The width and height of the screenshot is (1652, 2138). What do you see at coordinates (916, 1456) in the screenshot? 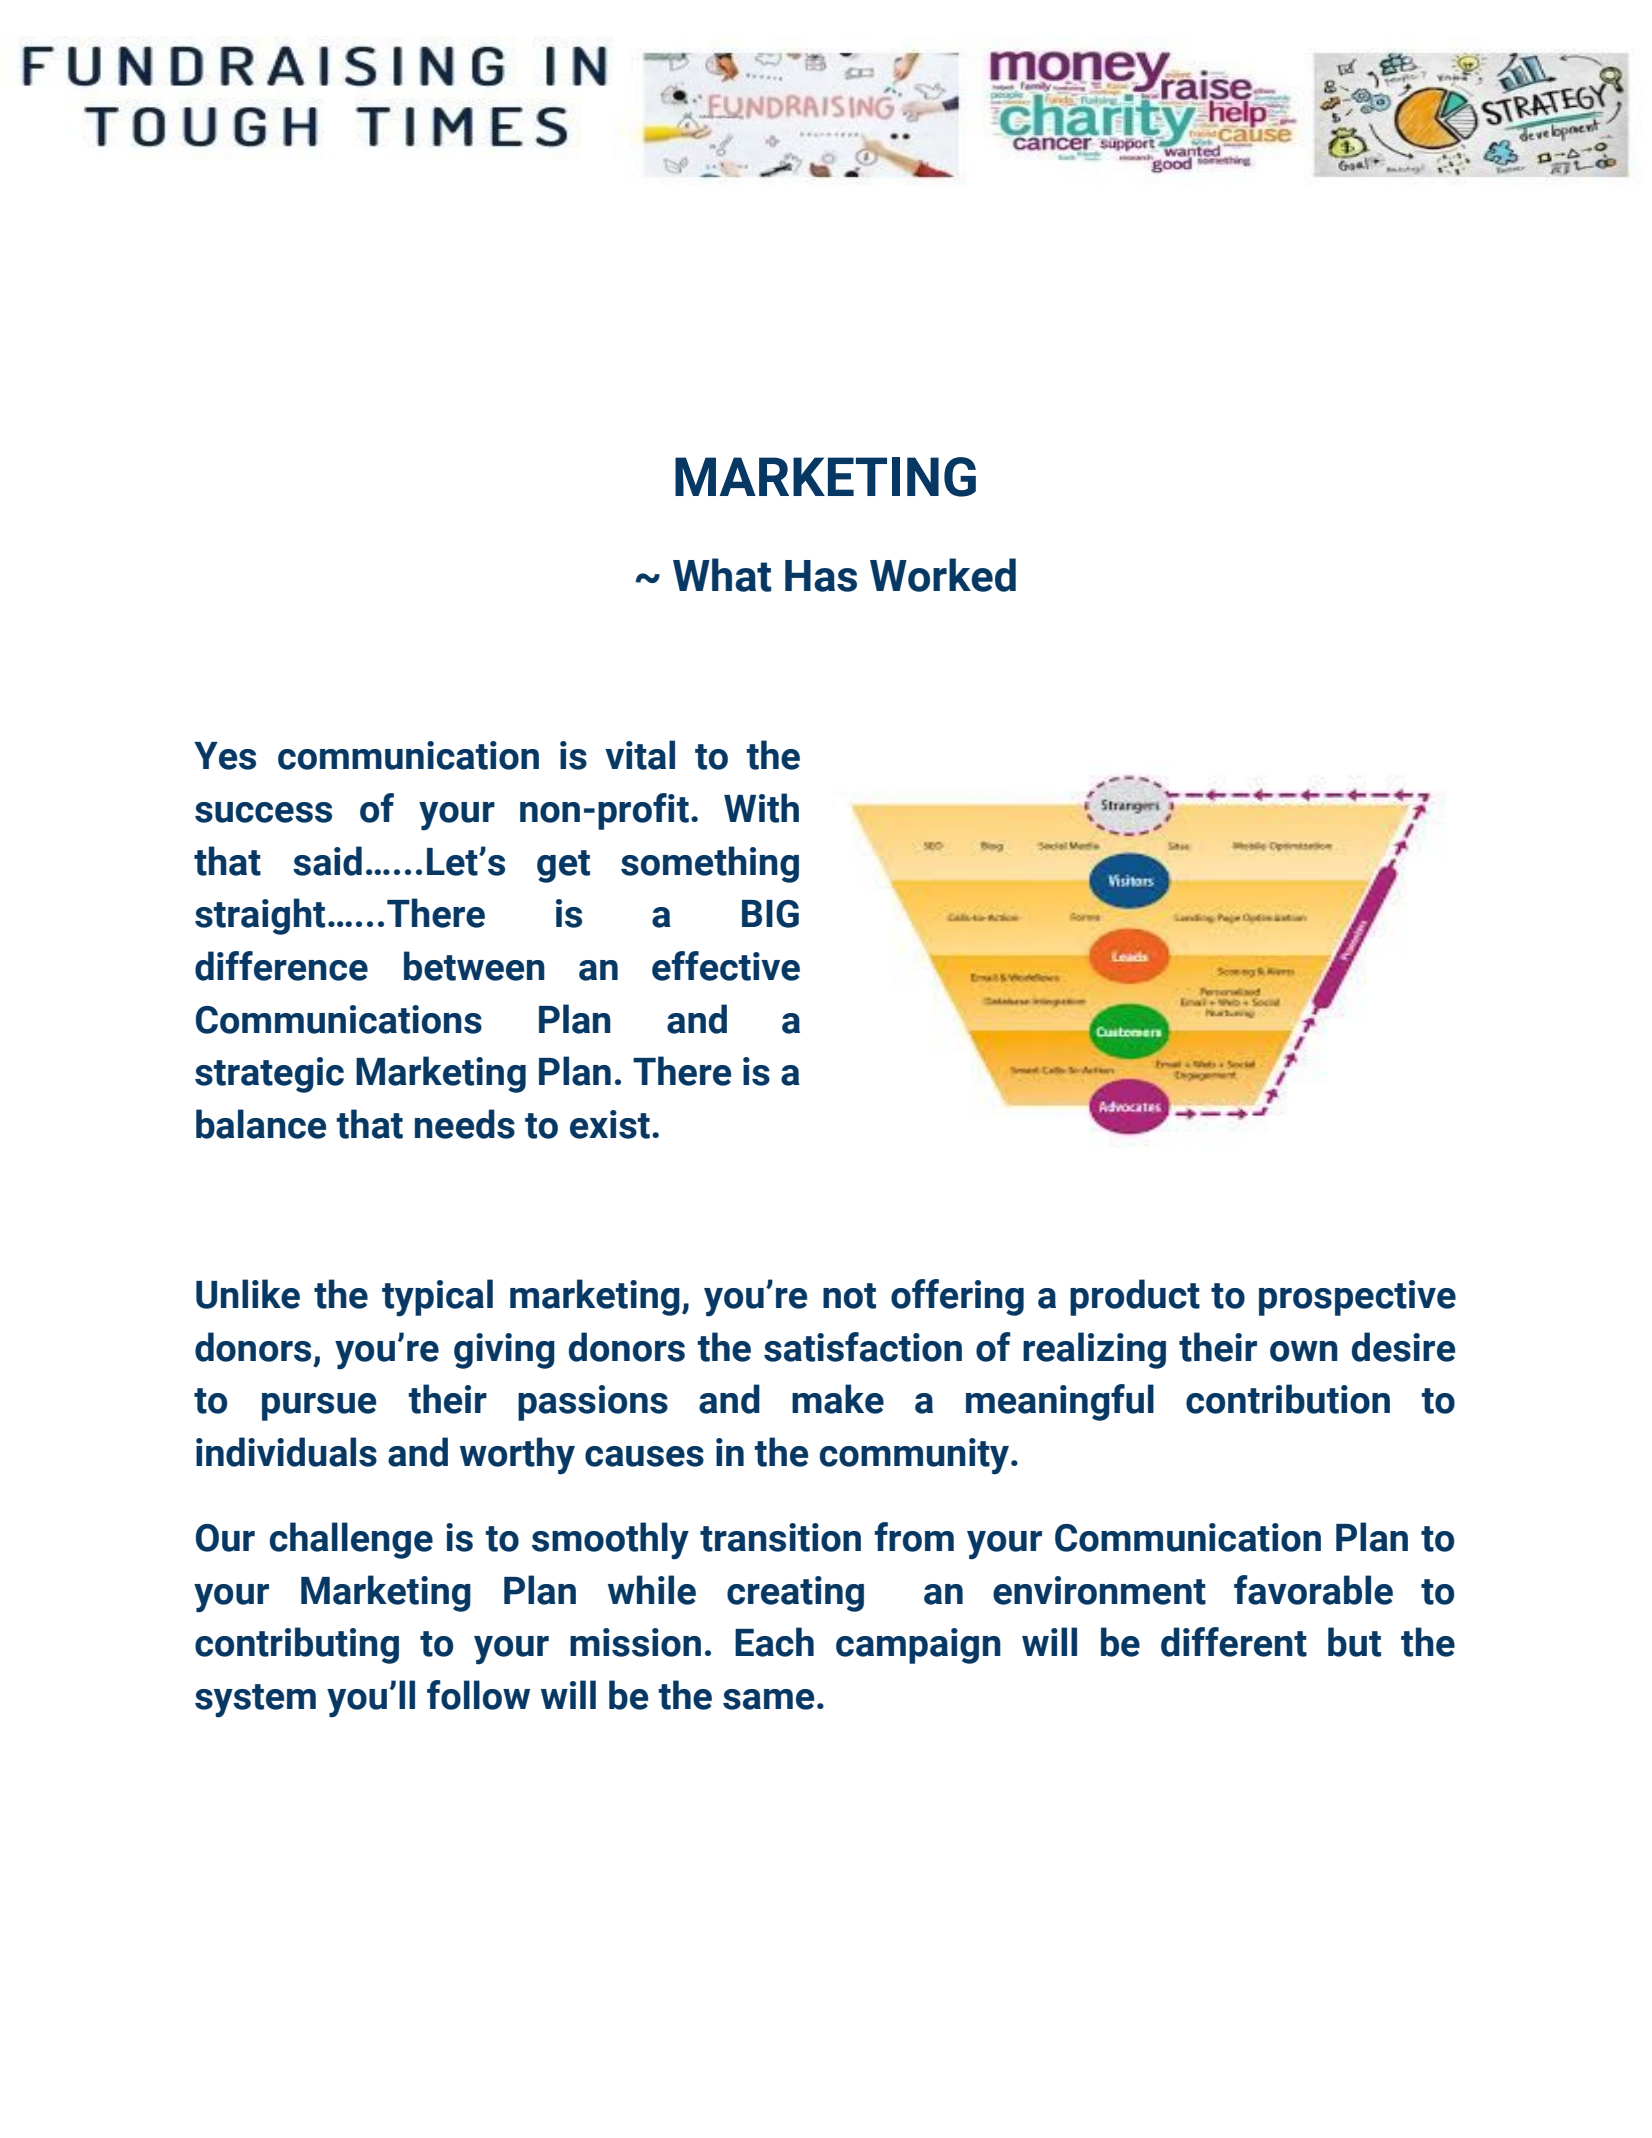
I see `community` at bounding box center [916, 1456].
